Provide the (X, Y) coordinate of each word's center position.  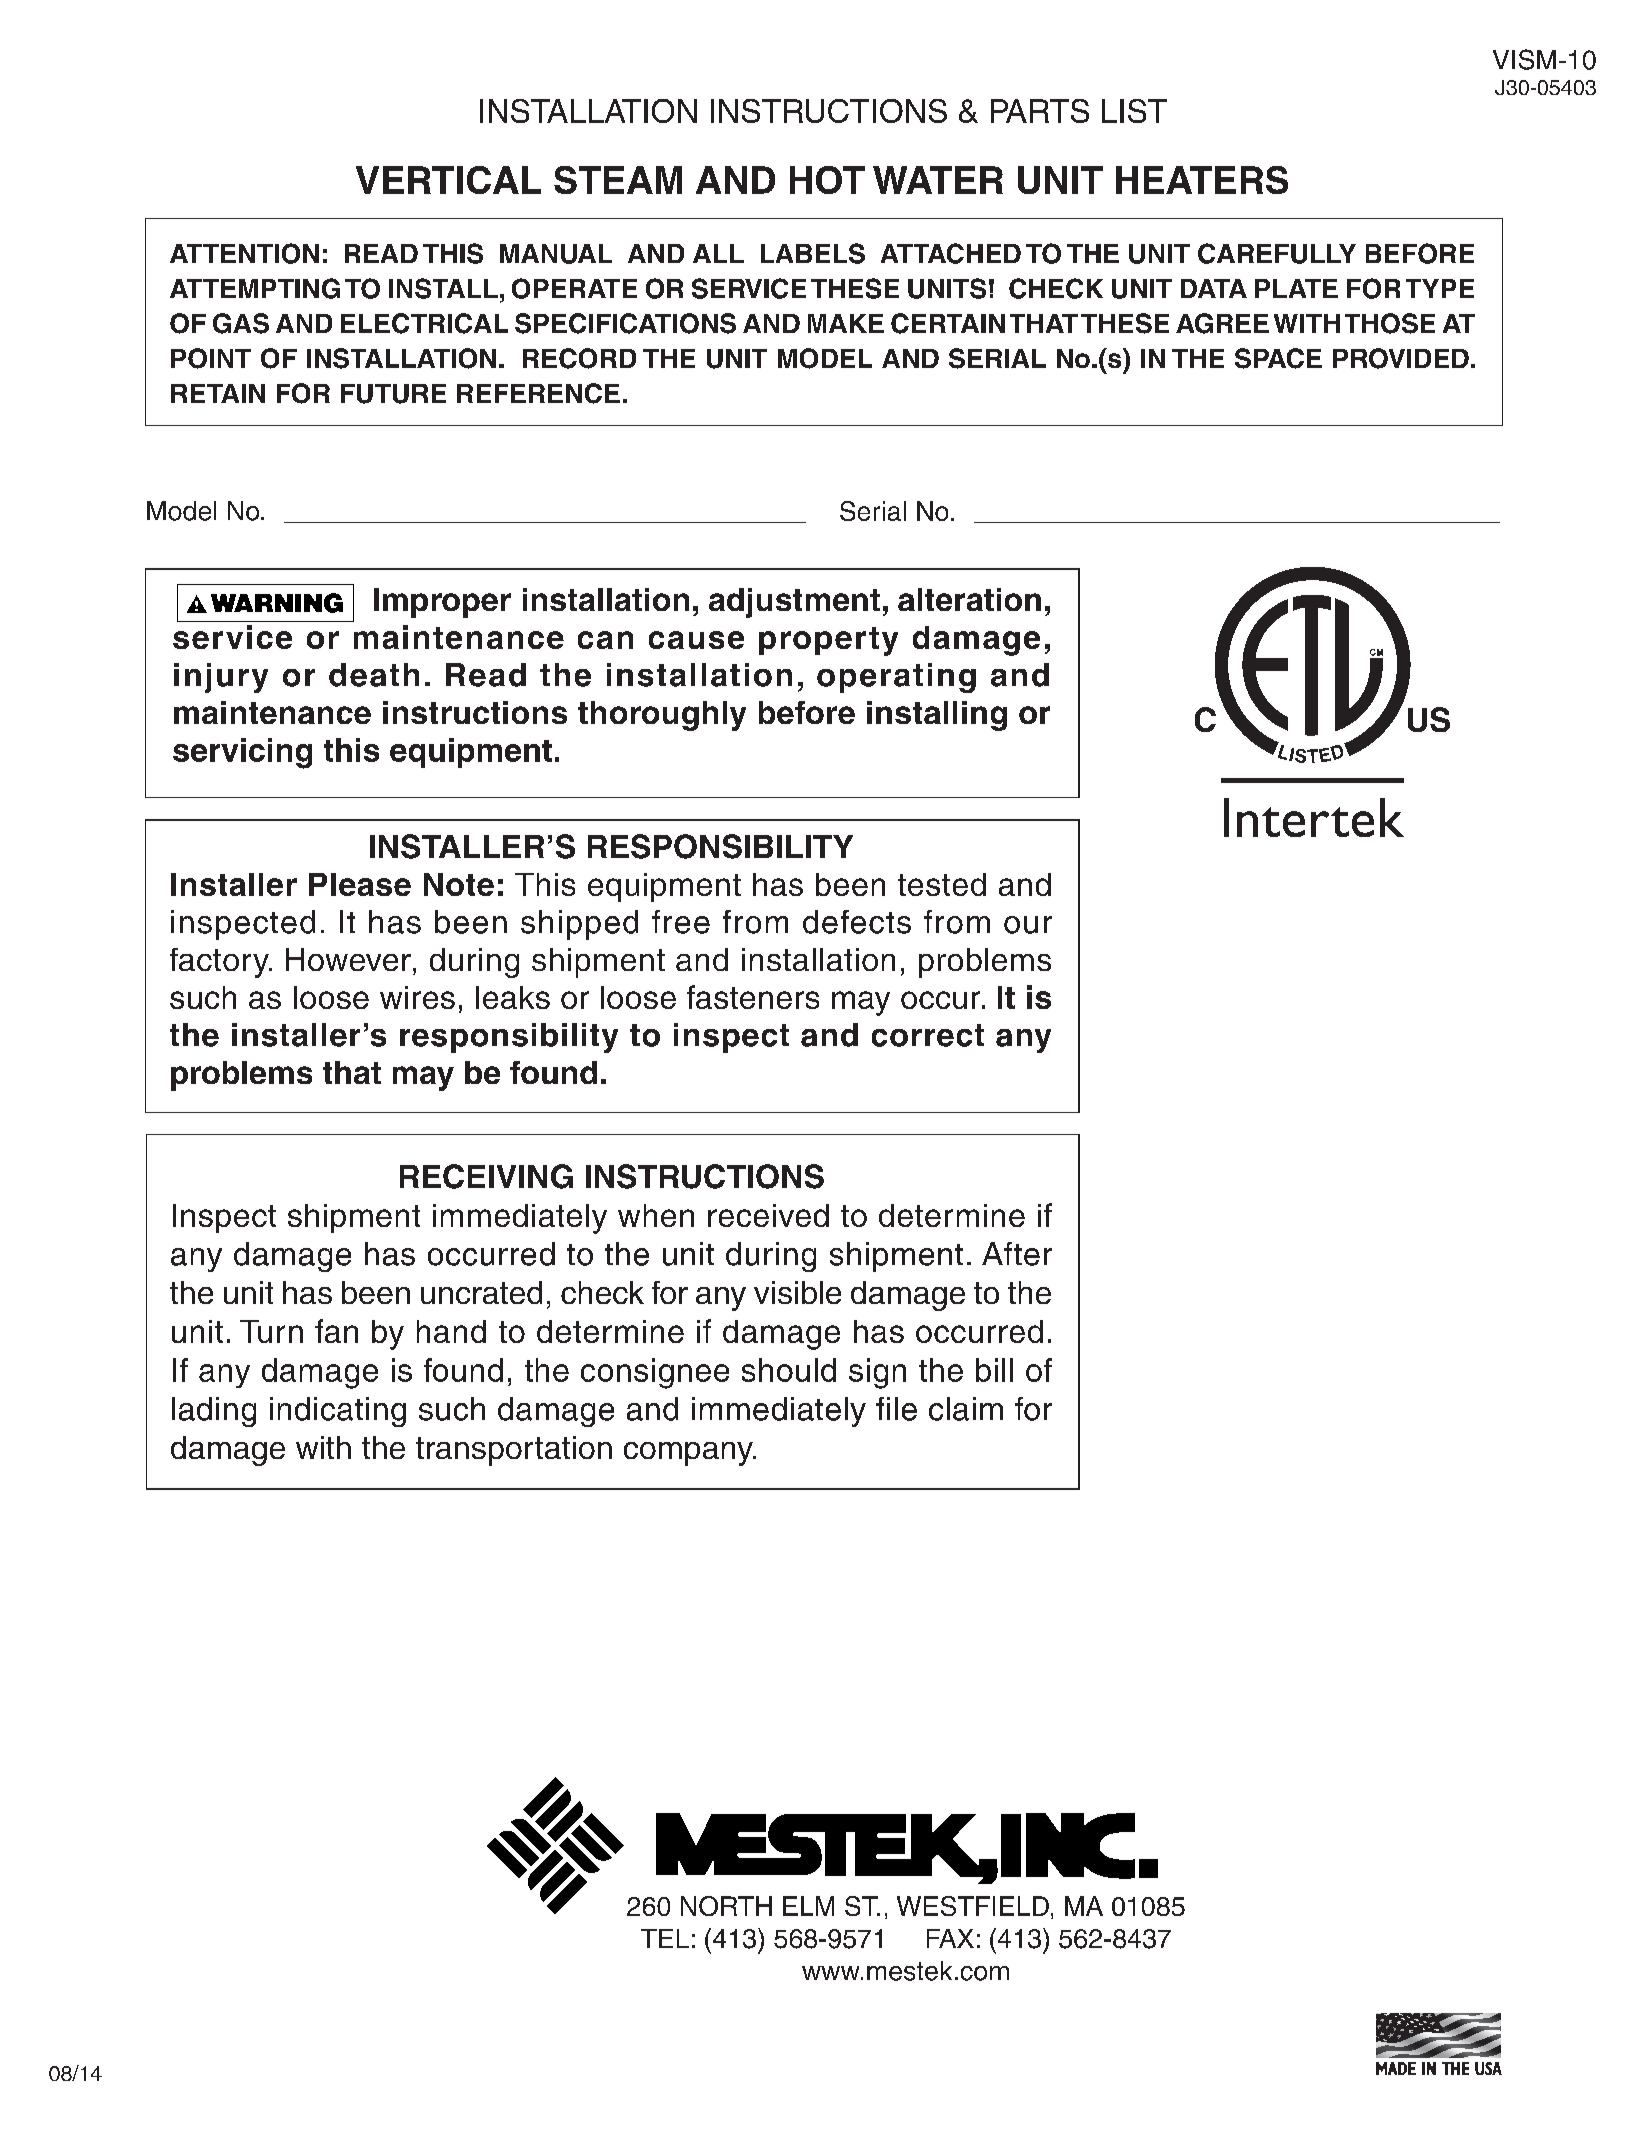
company (689, 1454)
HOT (827, 180)
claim (966, 1409)
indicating (338, 1412)
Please (360, 884)
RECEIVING (486, 1176)
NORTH (726, 1906)
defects (857, 922)
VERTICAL (448, 180)
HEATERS (1202, 180)
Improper (442, 603)
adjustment (794, 603)
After (1017, 1254)
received (768, 1215)
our (1028, 925)
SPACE (1278, 358)
